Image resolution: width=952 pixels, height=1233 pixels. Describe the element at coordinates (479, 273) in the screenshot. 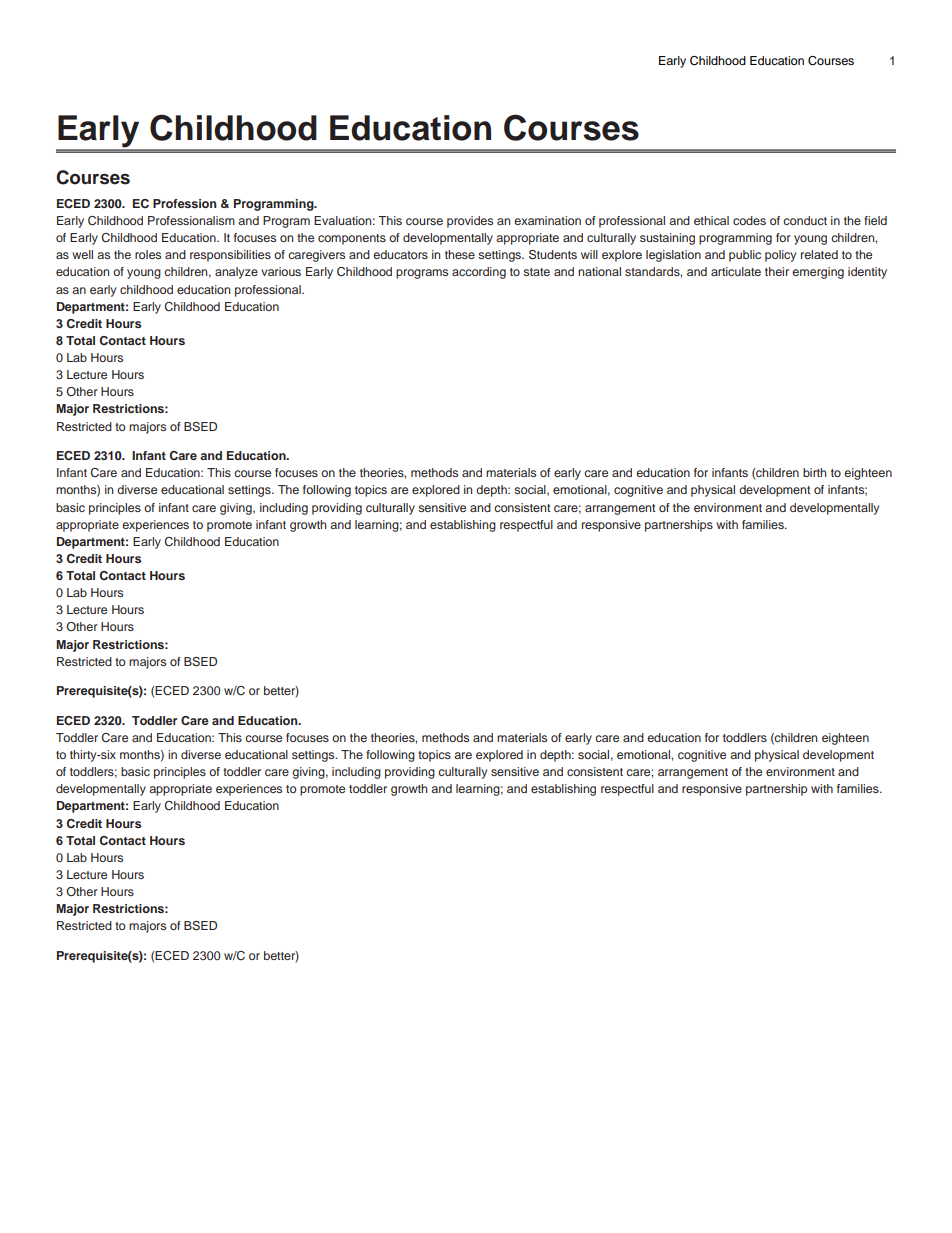

I see `according` at that location.
